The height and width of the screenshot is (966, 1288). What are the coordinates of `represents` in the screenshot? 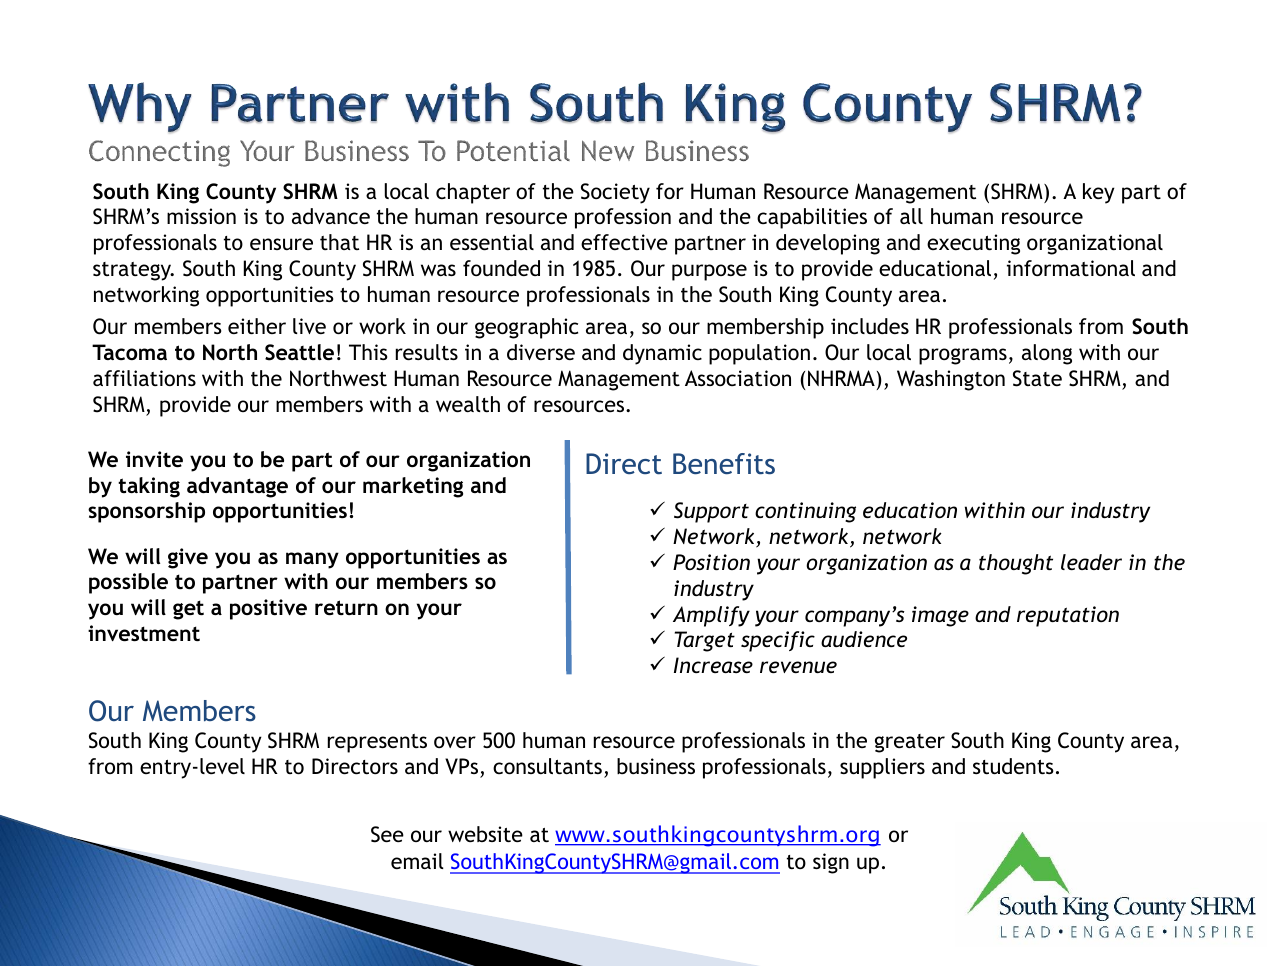 It's located at (377, 743).
